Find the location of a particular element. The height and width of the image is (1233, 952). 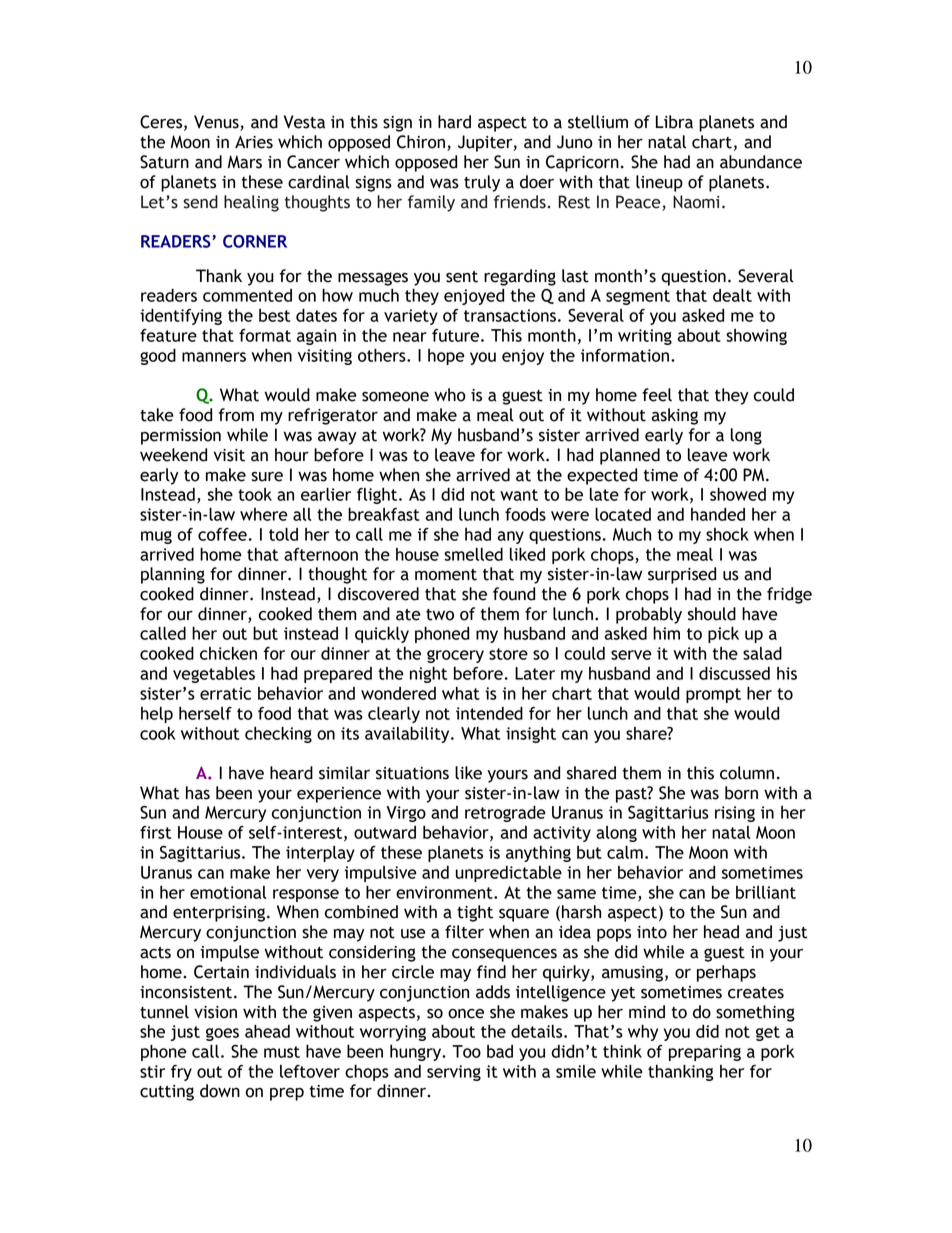

hard is located at coordinates (454, 122).
